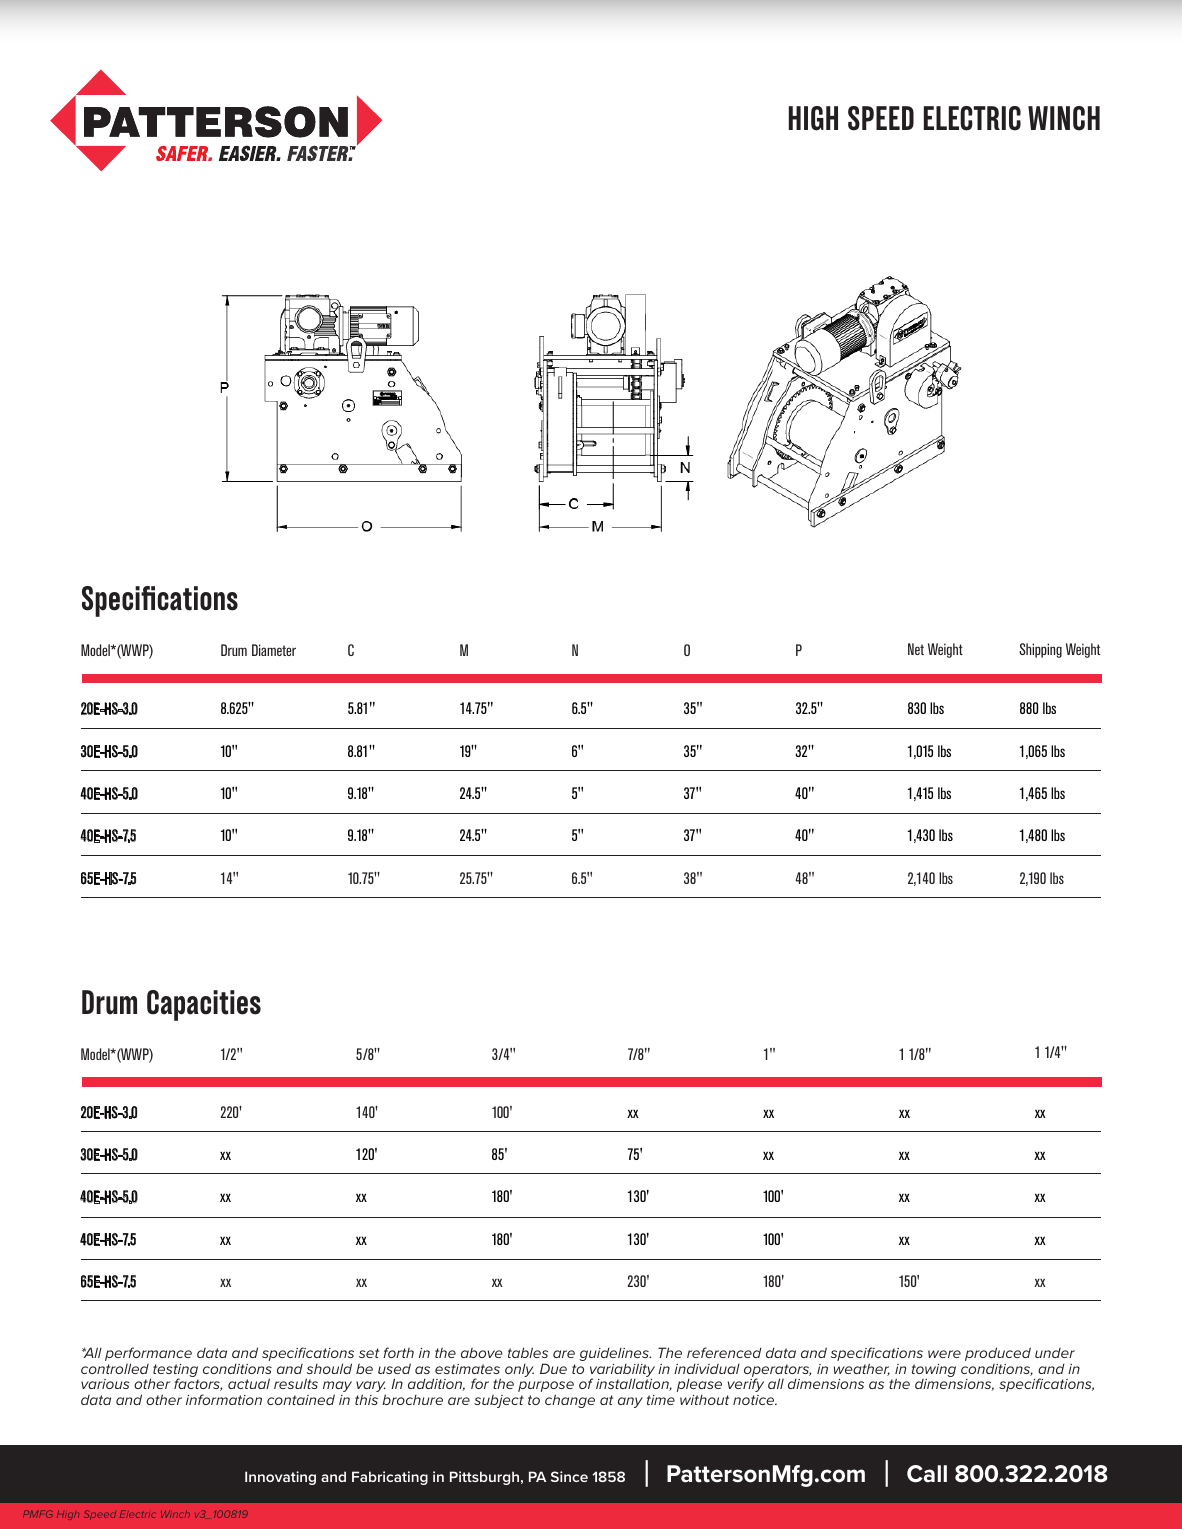  What do you see at coordinates (1055, 1353) in the page?
I see `under` at bounding box center [1055, 1353].
